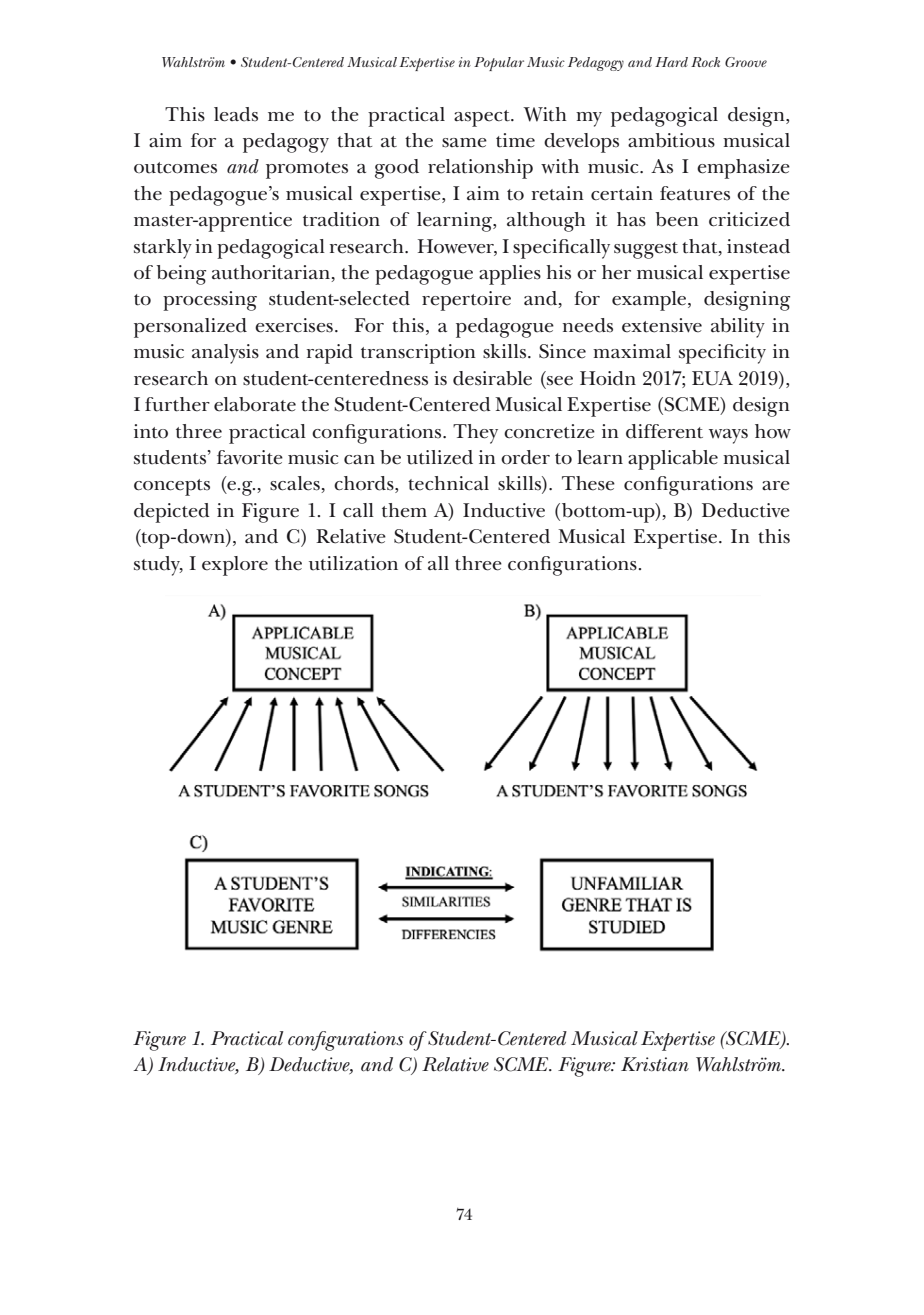  I want to click on analysis, so click(225, 354).
